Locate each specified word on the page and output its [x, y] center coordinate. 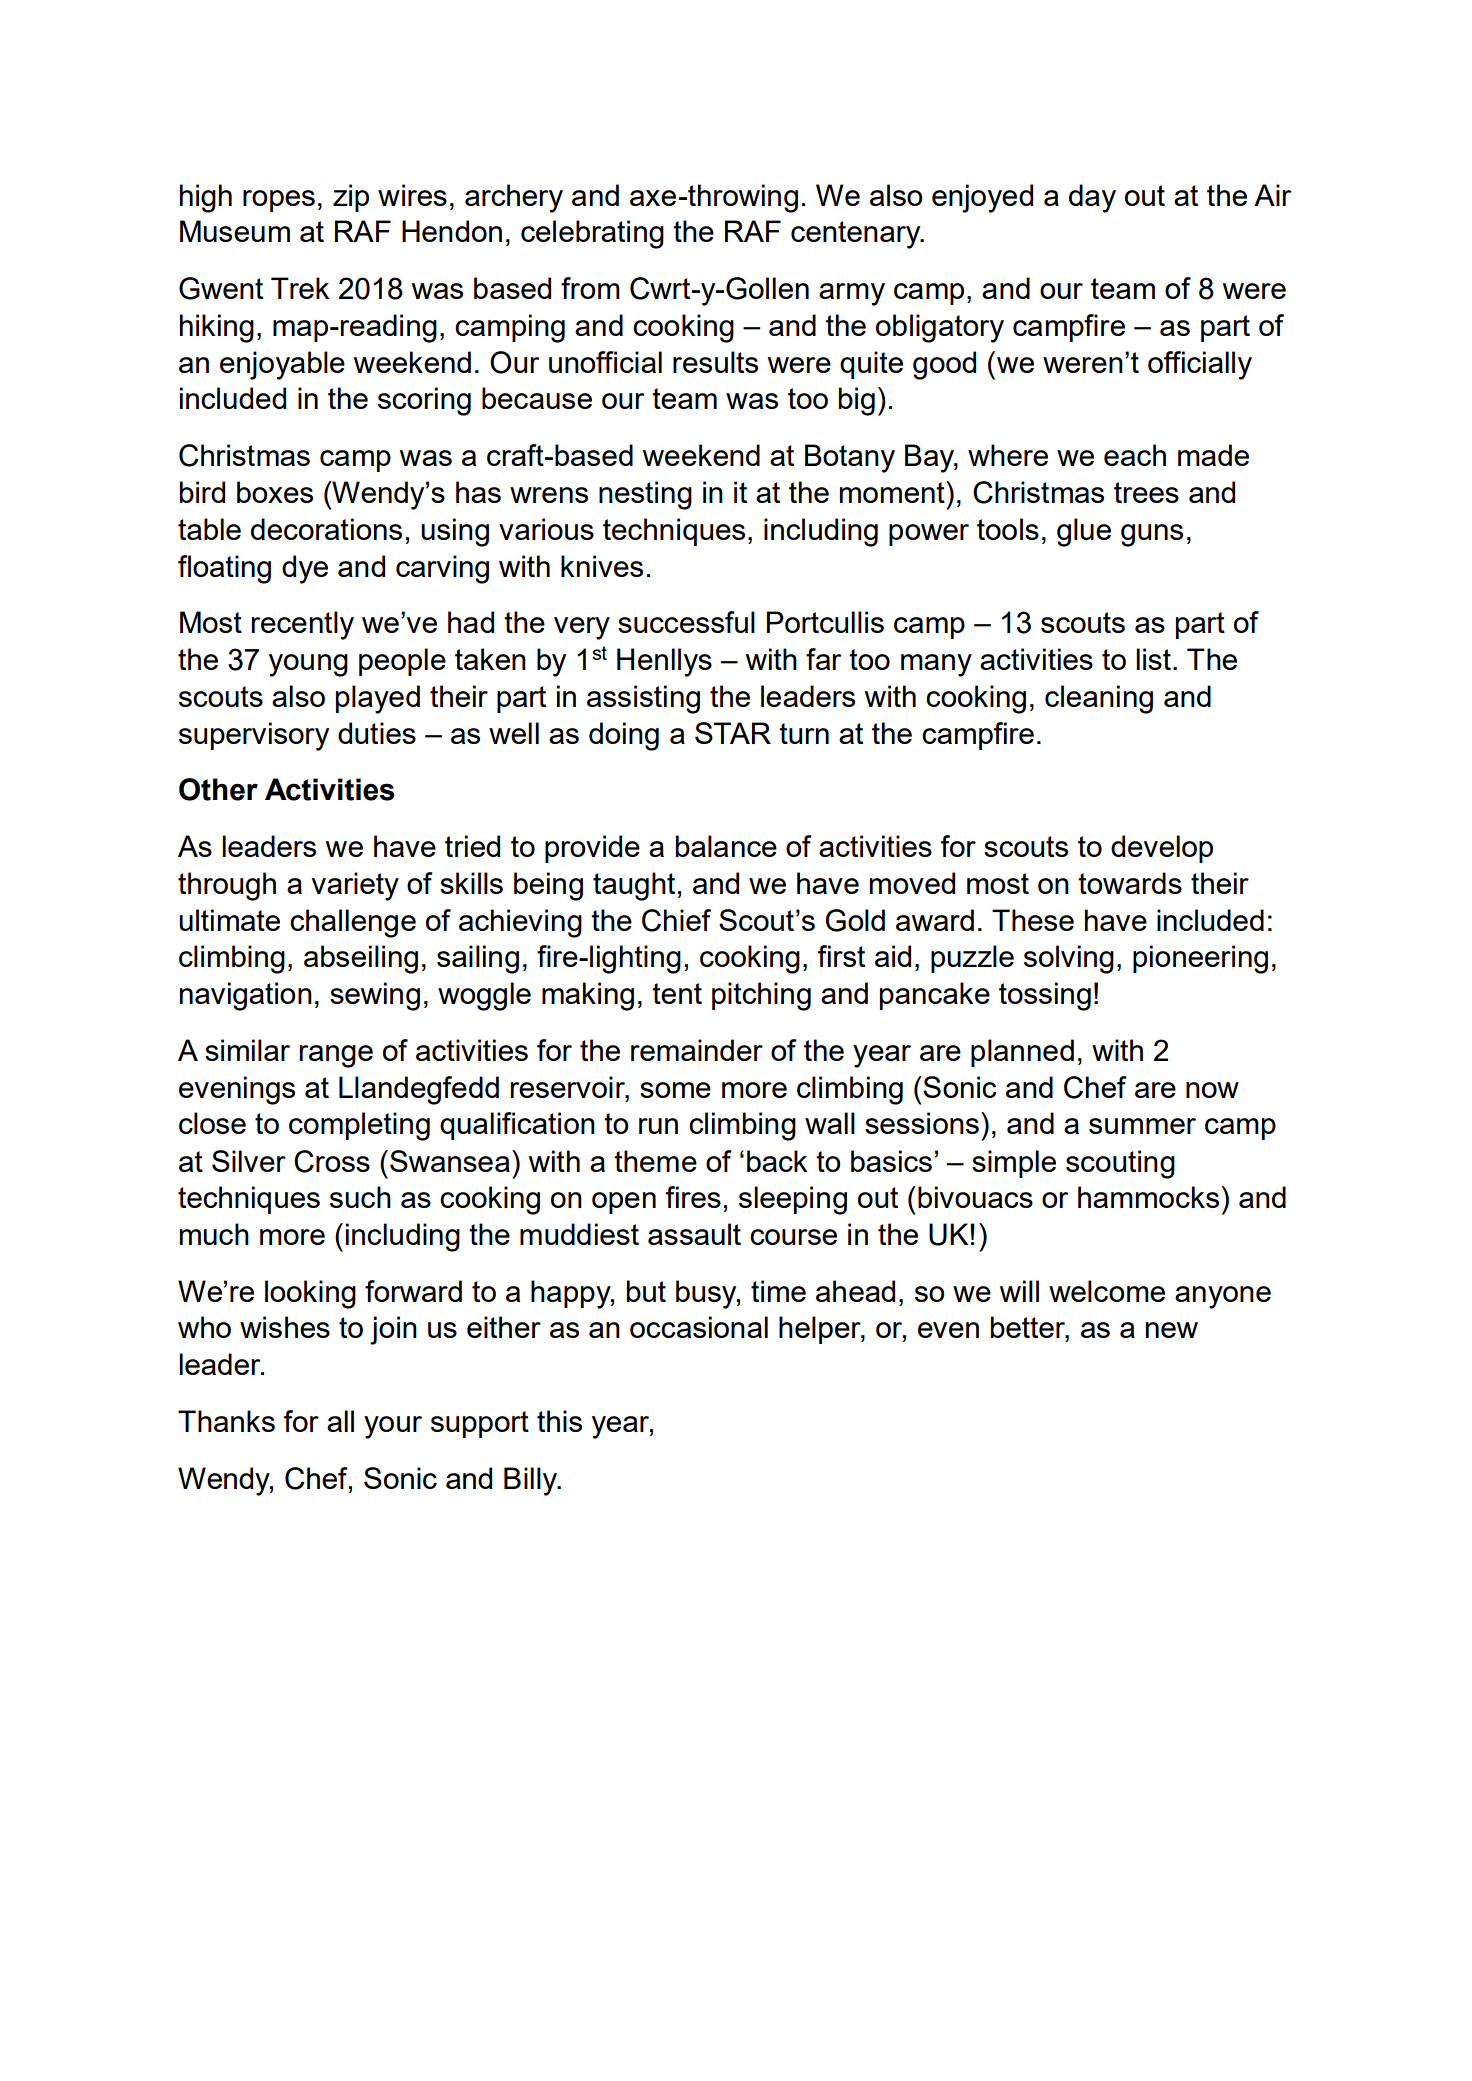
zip [351, 198]
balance [726, 846]
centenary [857, 235]
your [393, 1427]
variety [355, 886]
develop [1162, 849]
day [1092, 198]
